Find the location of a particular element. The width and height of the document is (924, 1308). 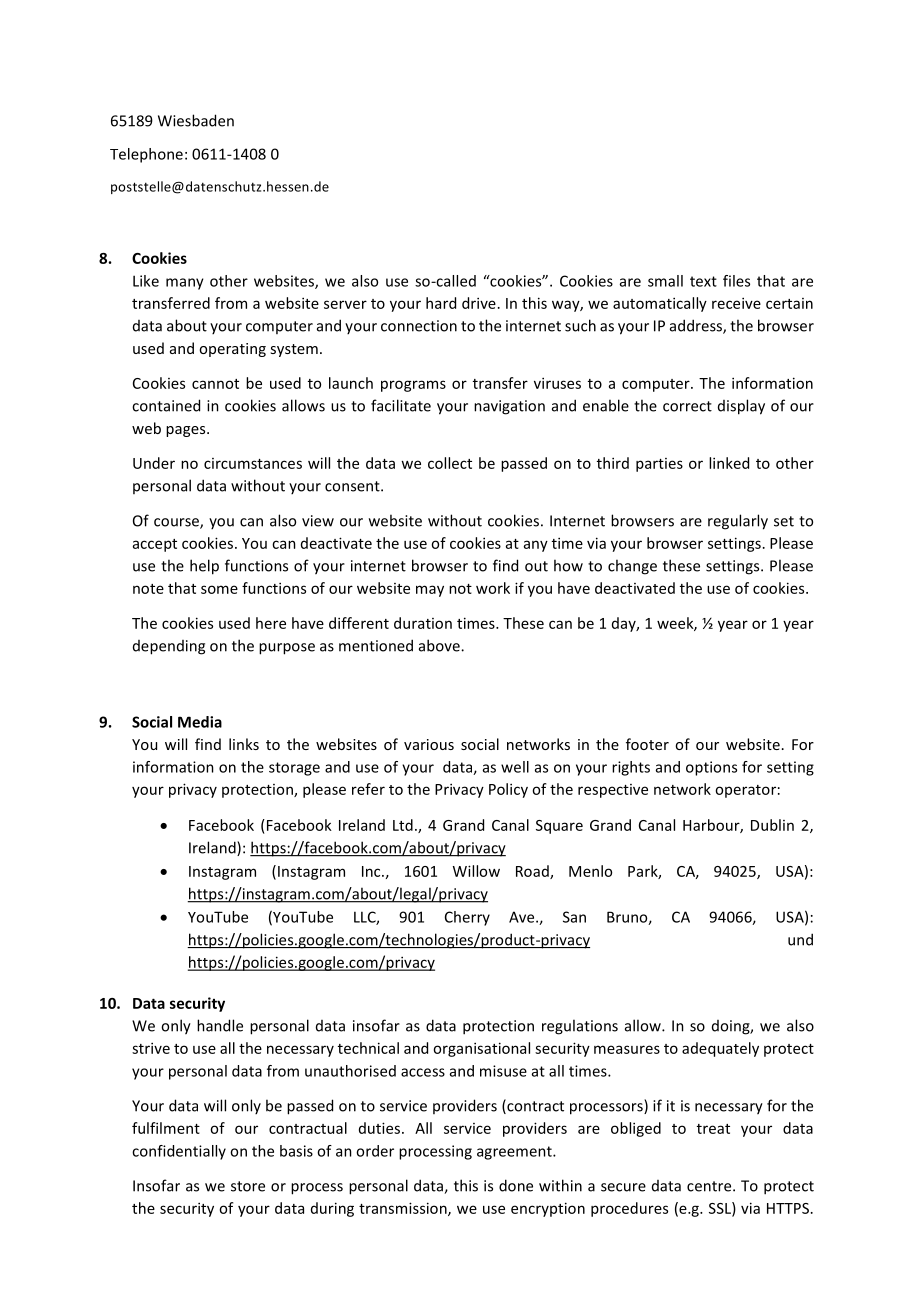

Wiesbaden is located at coordinates (196, 120).
